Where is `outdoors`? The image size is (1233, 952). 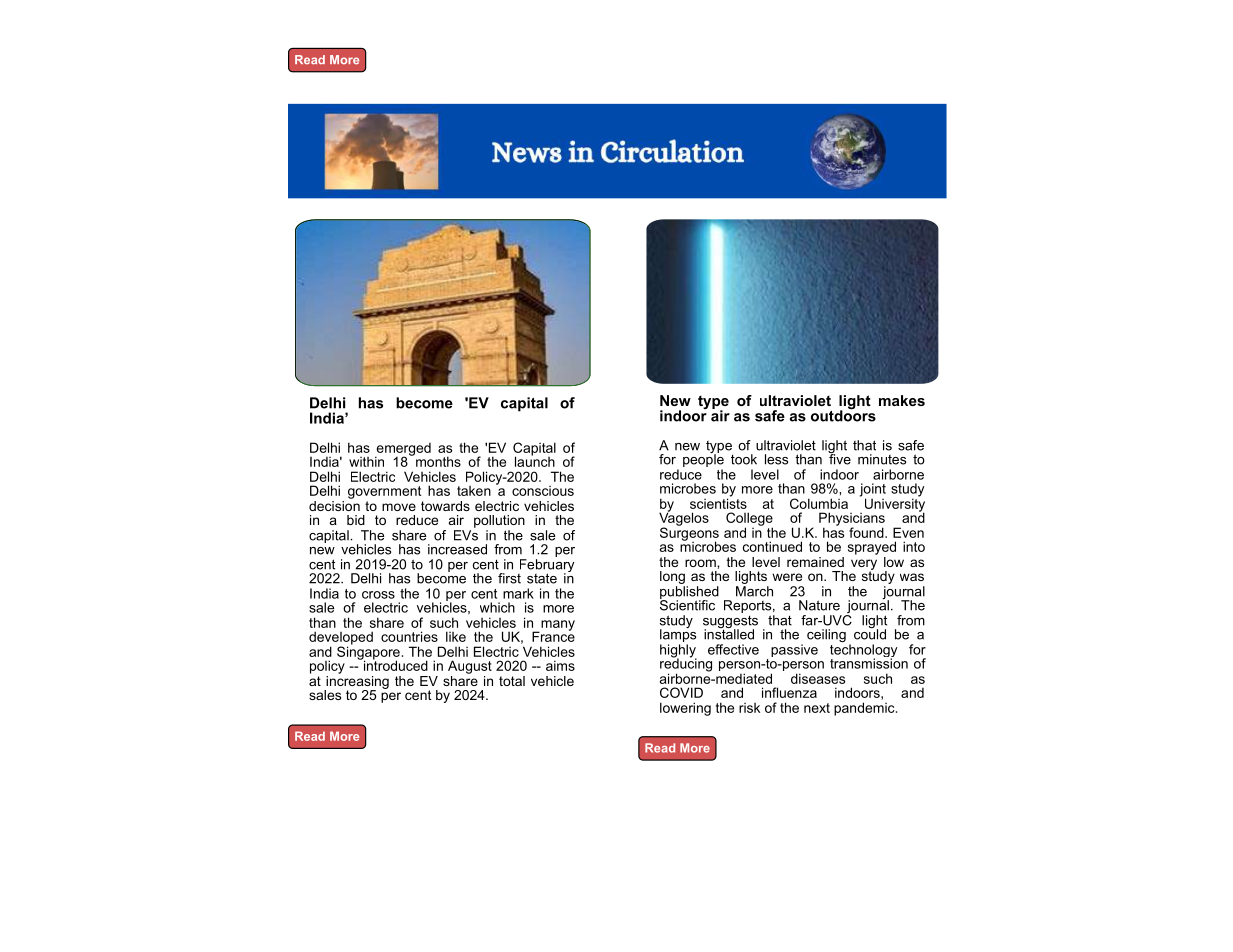
outdoors is located at coordinates (843, 415).
